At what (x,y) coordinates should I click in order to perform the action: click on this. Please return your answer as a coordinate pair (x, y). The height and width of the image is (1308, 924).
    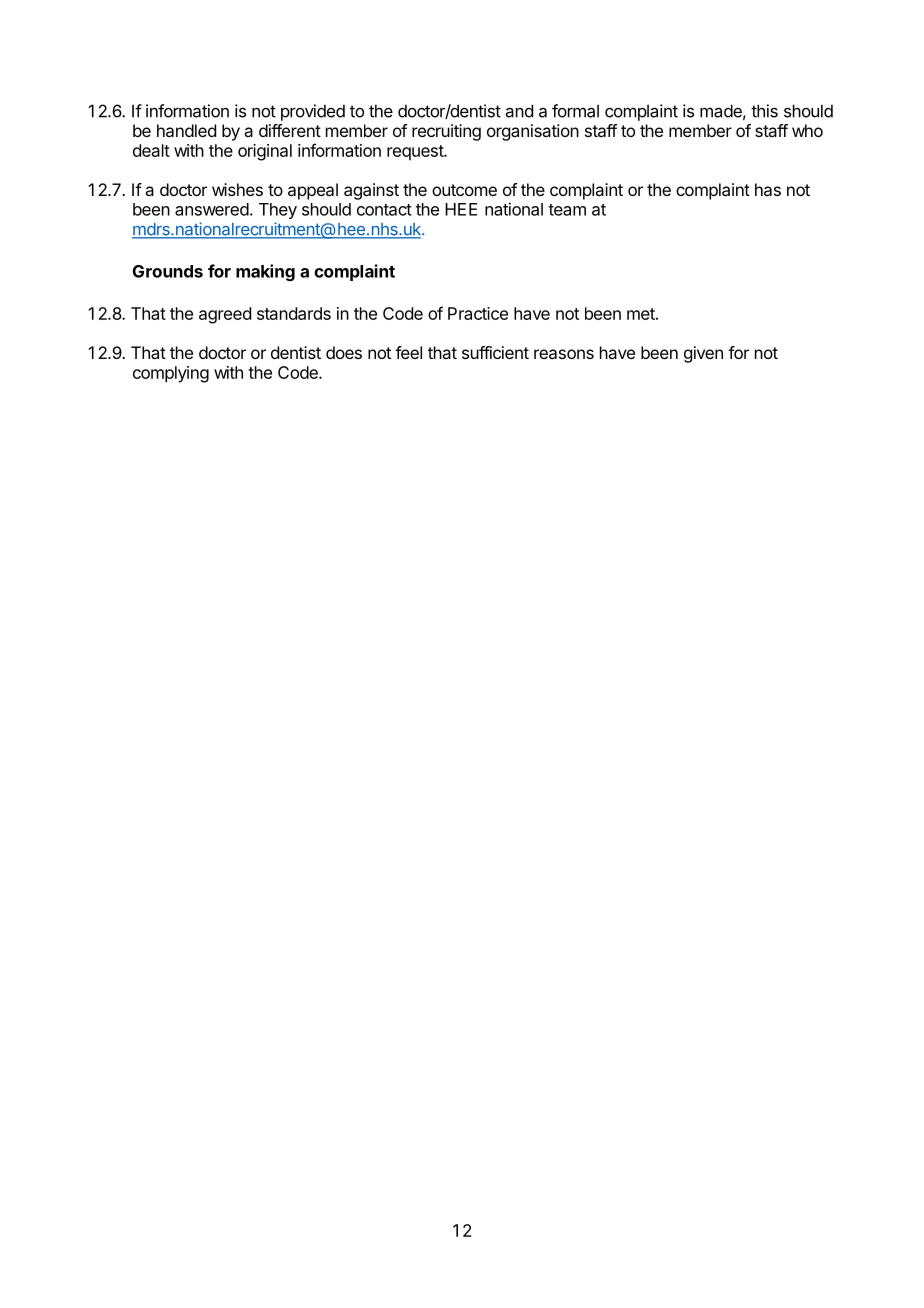
    Looking at the image, I should click on (764, 111).
